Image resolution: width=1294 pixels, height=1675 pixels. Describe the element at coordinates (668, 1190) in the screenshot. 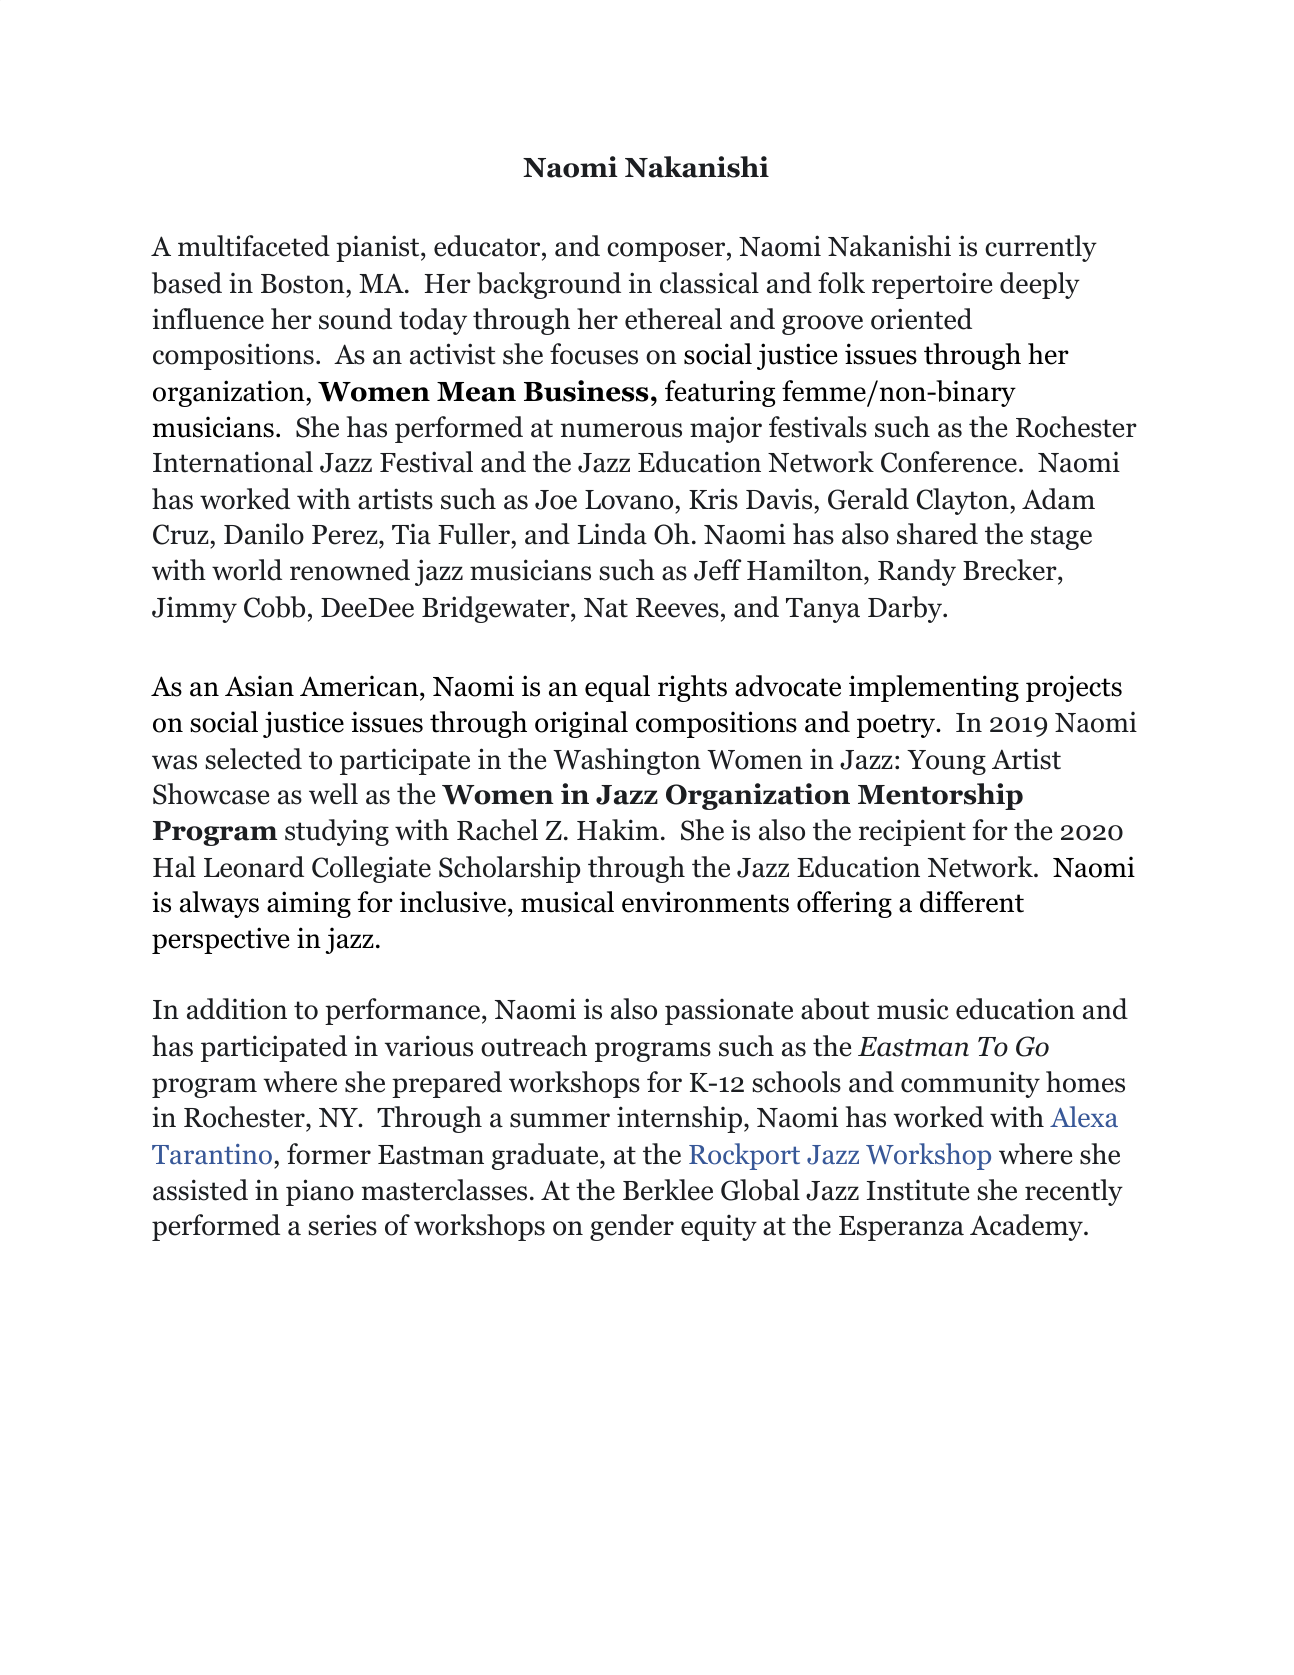

I see `Berklee` at that location.
